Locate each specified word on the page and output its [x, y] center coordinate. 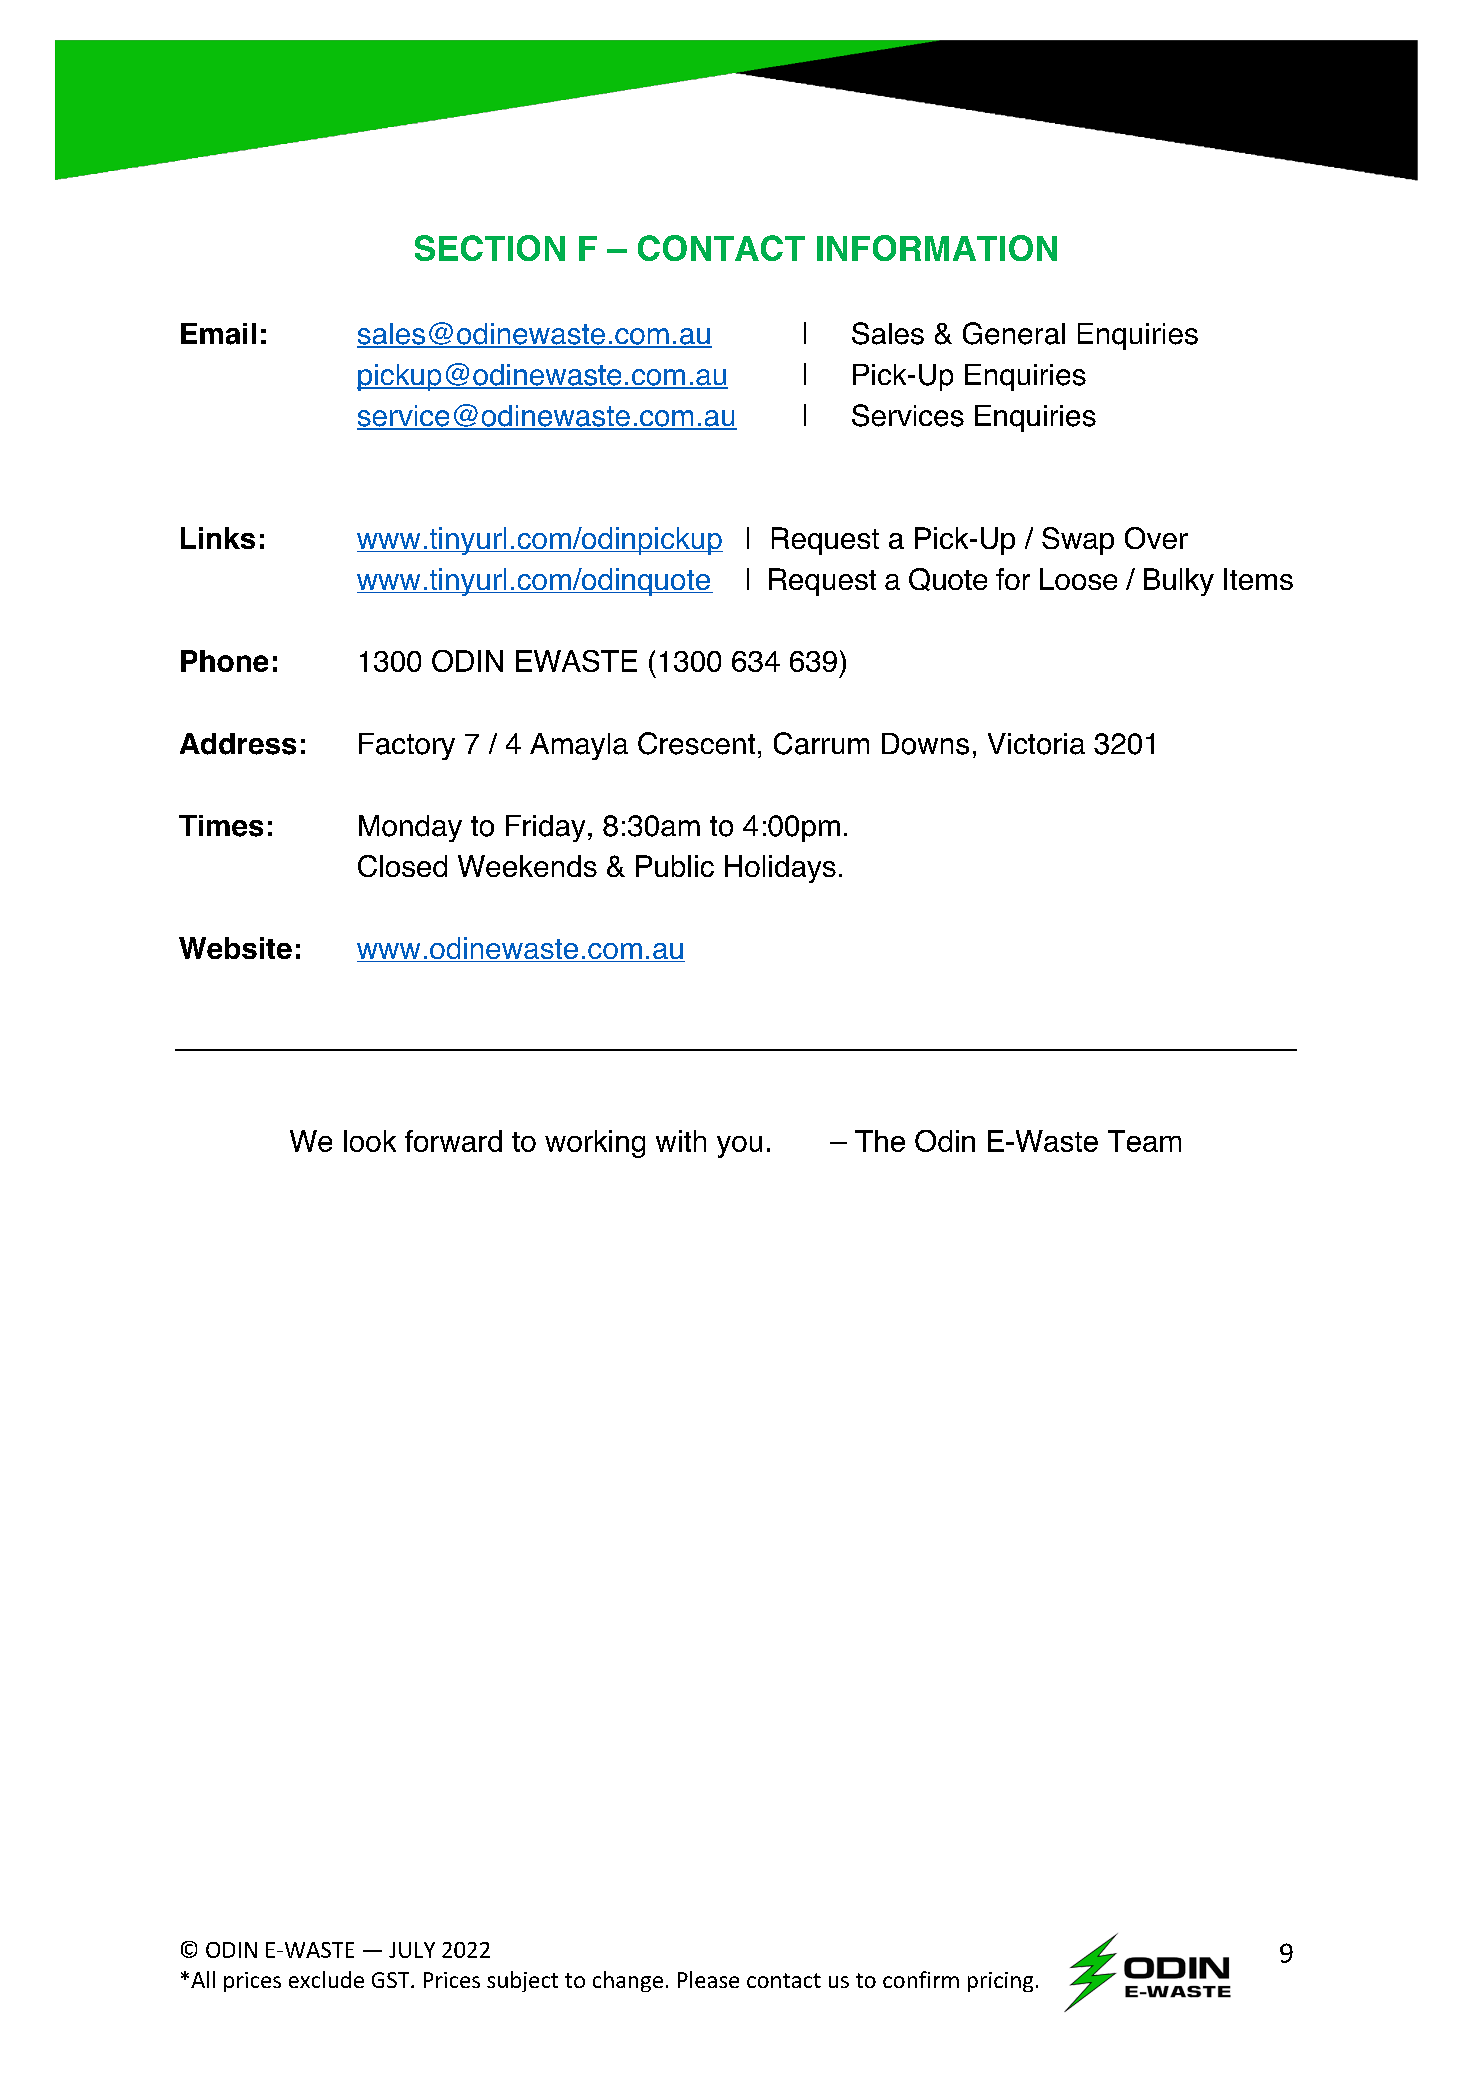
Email [218, 334]
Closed [402, 866]
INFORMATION [937, 248]
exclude [326, 1979]
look [370, 1141]
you [739, 1147]
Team [1144, 1141]
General [1014, 333]
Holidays [780, 869]
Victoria [1036, 744]
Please [708, 1979]
